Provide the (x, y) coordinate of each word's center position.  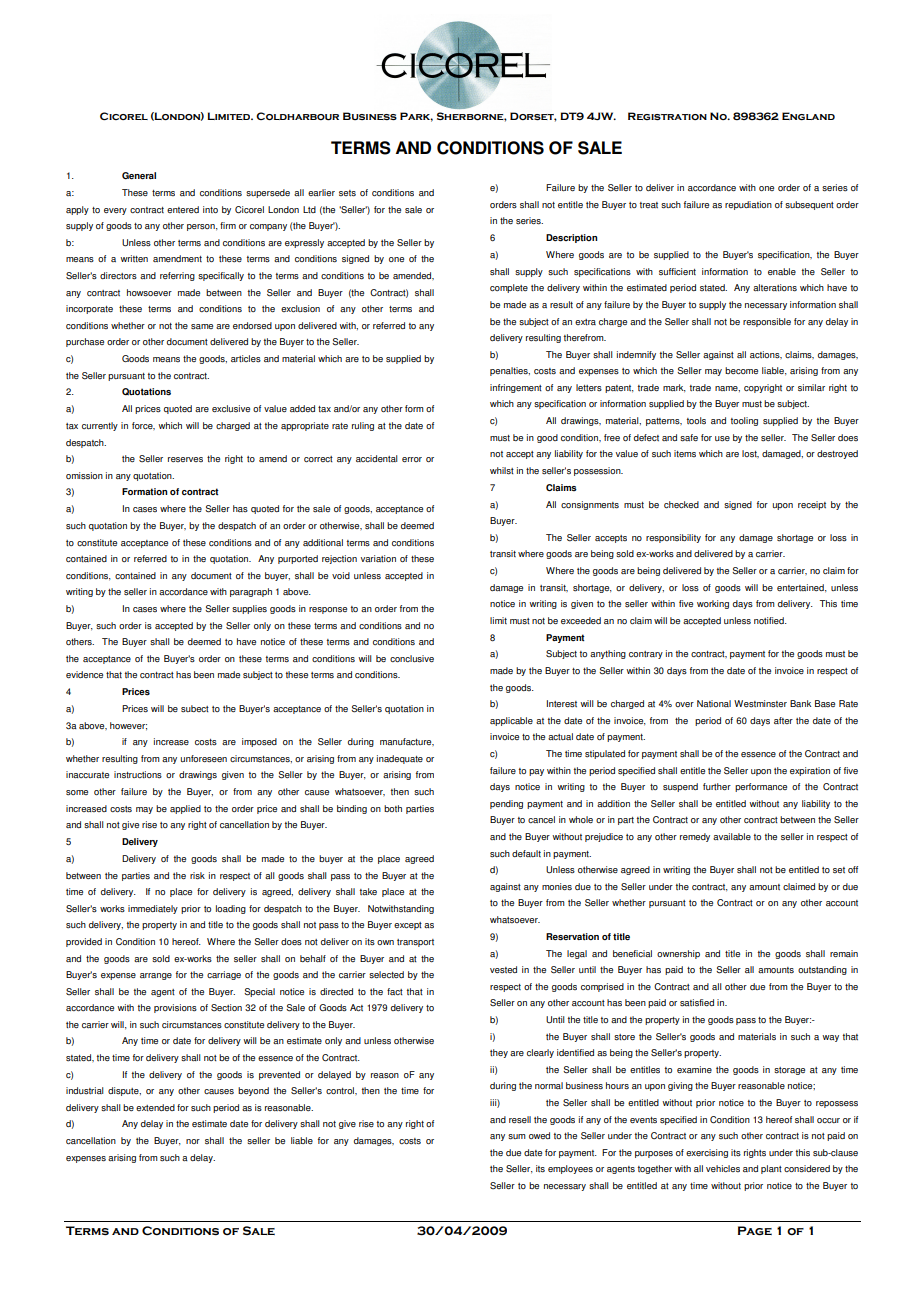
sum (517, 1137)
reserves (185, 459)
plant (771, 1169)
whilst (502, 471)
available (732, 836)
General (139, 175)
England (808, 116)
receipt (812, 505)
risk (197, 876)
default (526, 853)
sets (347, 193)
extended (155, 1107)
